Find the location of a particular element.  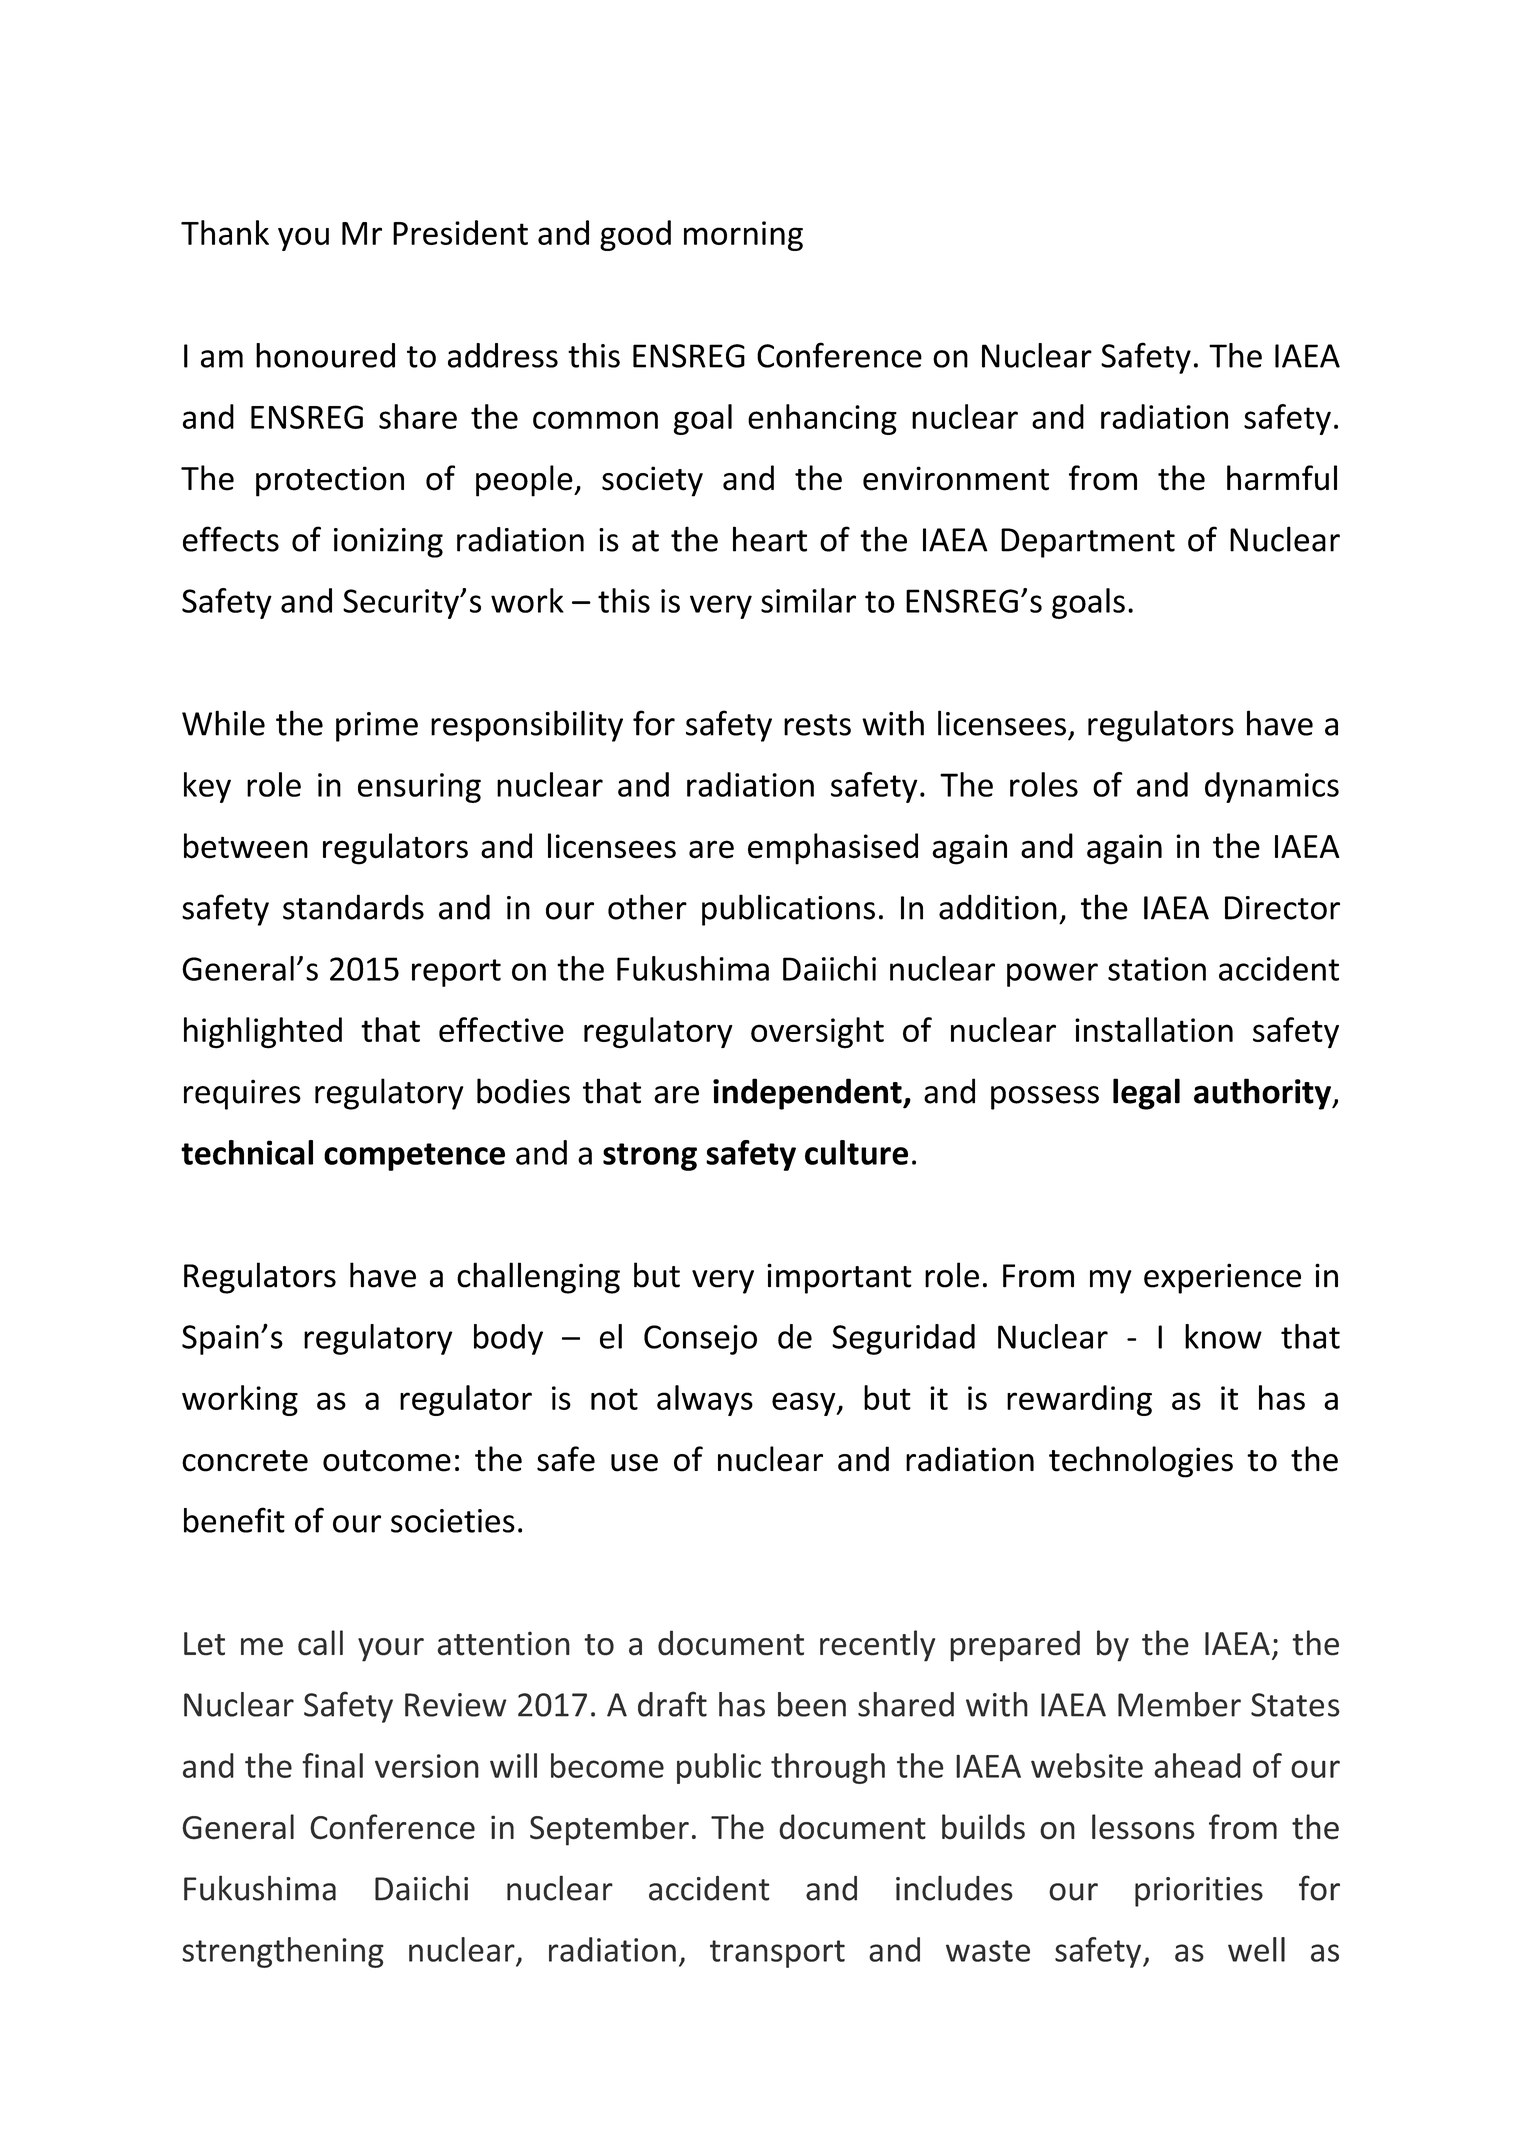

strengthening is located at coordinates (283, 1952).
